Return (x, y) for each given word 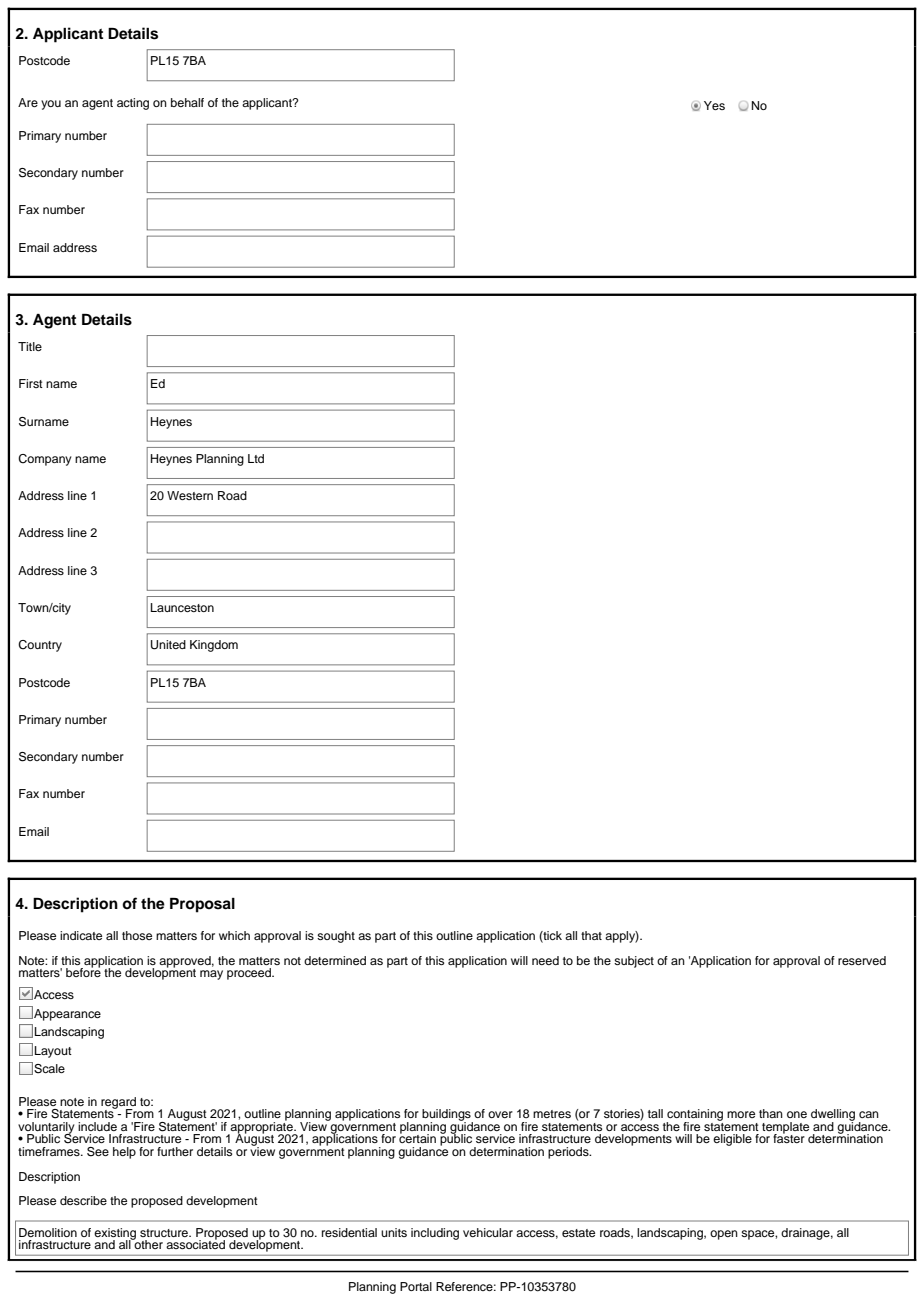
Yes (714, 105)
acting (133, 104)
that (591, 935)
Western (190, 495)
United (168, 645)
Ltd (256, 458)
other (148, 1243)
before (83, 971)
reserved (862, 960)
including (435, 1234)
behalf (187, 102)
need (545, 960)
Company (45, 460)
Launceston (182, 607)
